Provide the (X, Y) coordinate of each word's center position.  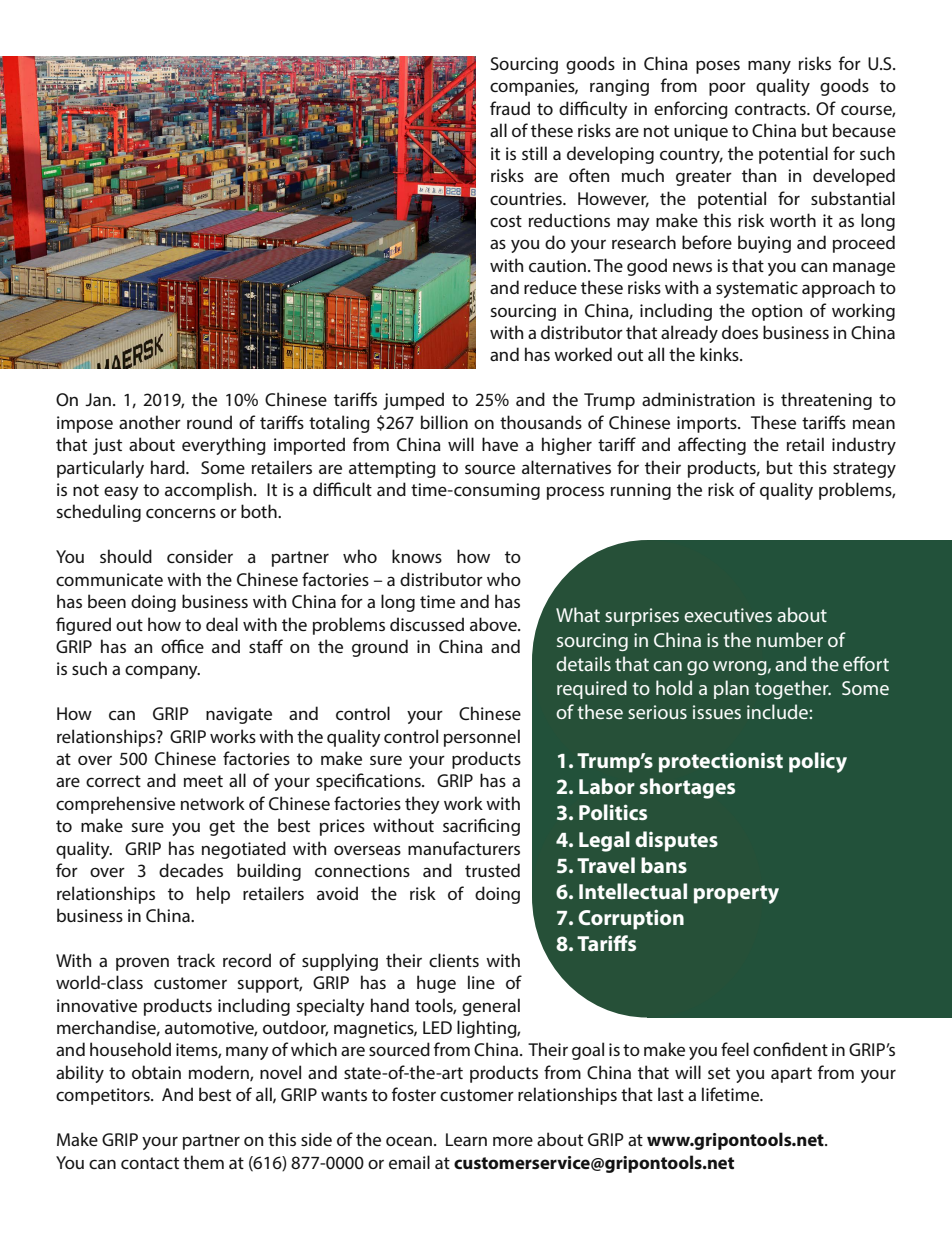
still (534, 153)
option (777, 312)
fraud (510, 108)
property (736, 894)
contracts (771, 109)
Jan (98, 399)
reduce (550, 287)
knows (417, 556)
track (196, 960)
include (778, 711)
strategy (864, 470)
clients (454, 960)
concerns (181, 513)
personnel (482, 738)
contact (150, 1163)
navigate (239, 715)
